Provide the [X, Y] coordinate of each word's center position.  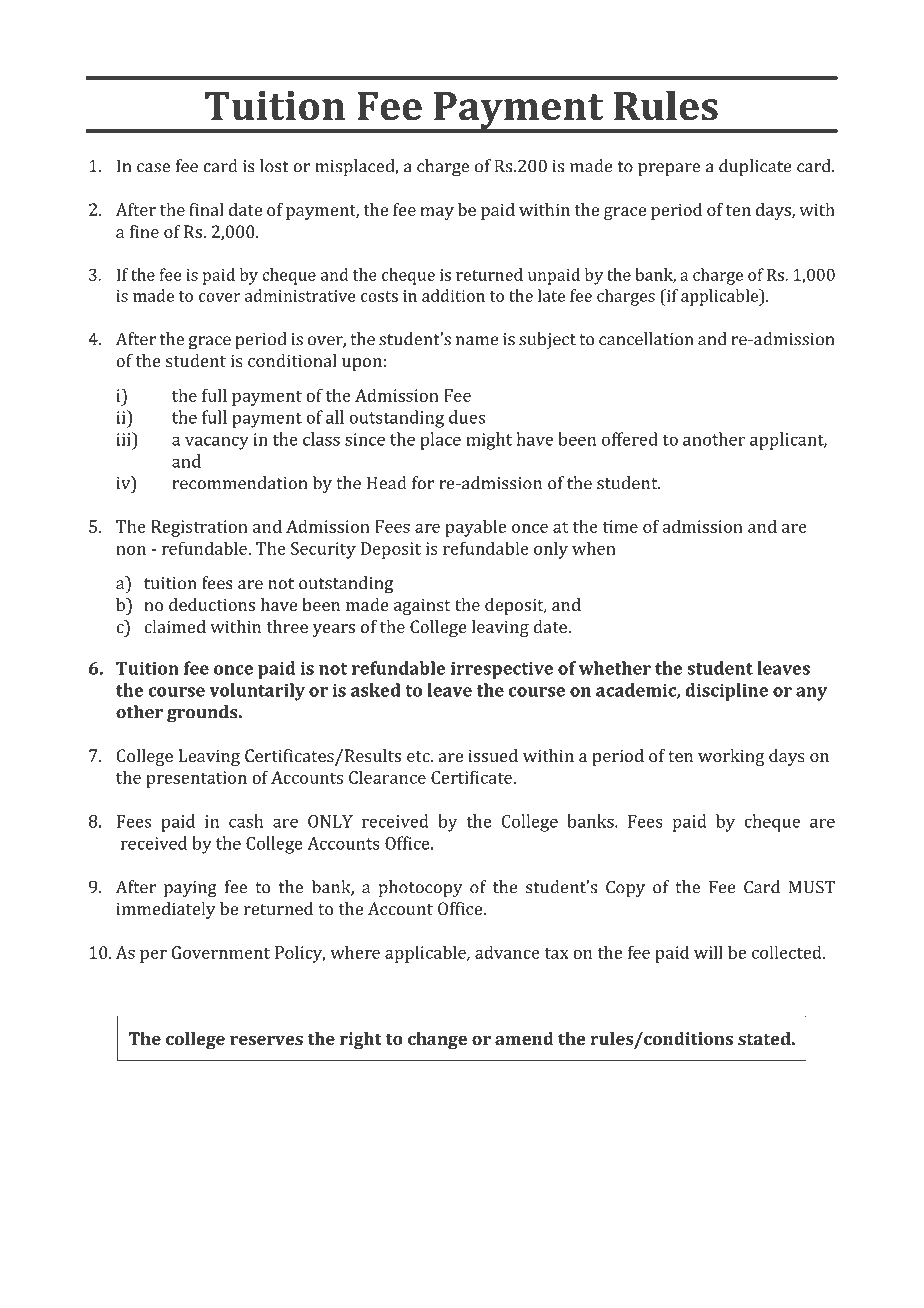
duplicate [755, 167]
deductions [212, 604]
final [206, 209]
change [437, 1040]
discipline [726, 692]
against [422, 606]
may [437, 213]
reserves [266, 1040]
